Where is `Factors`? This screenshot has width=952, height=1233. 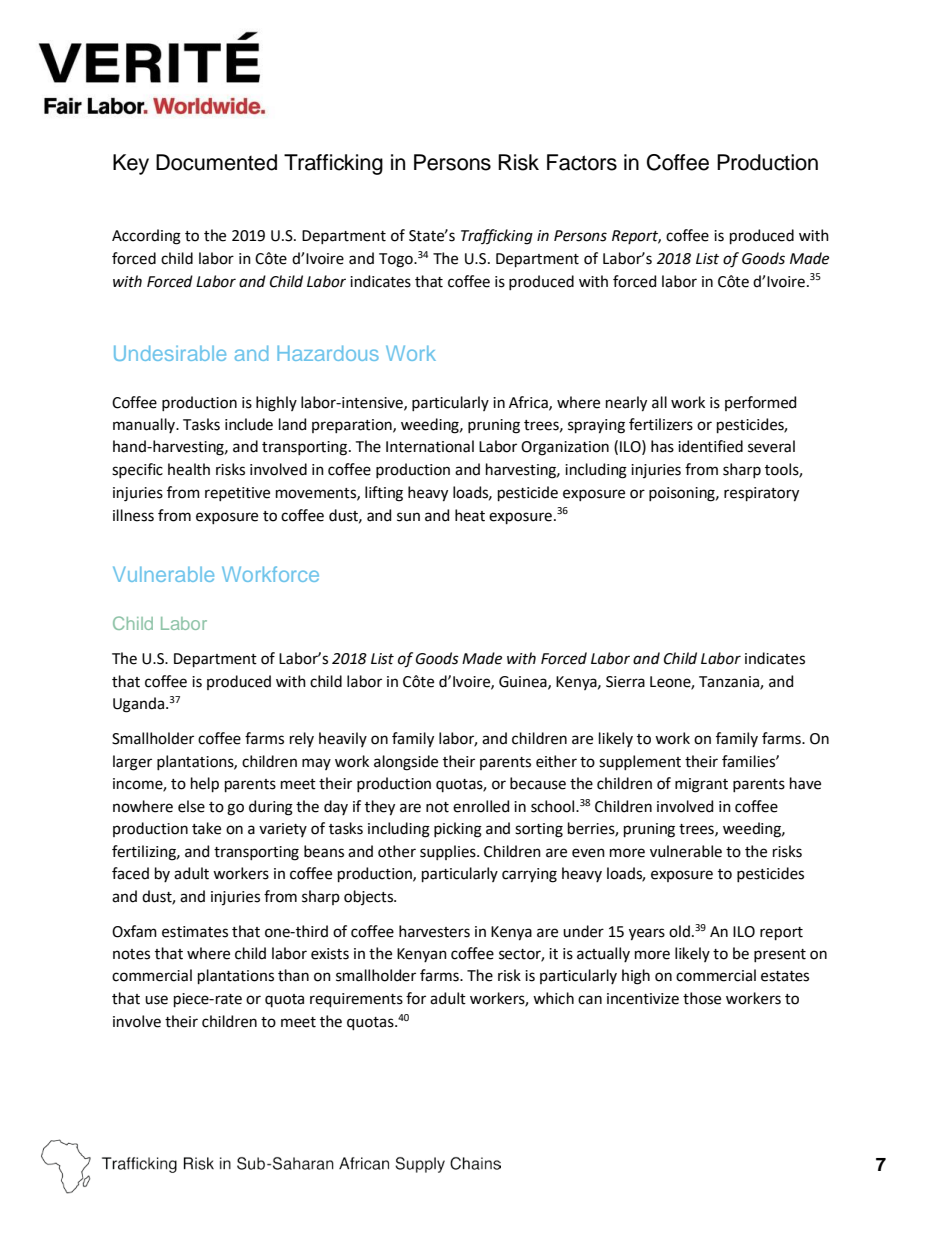 Factors is located at coordinates (582, 162).
